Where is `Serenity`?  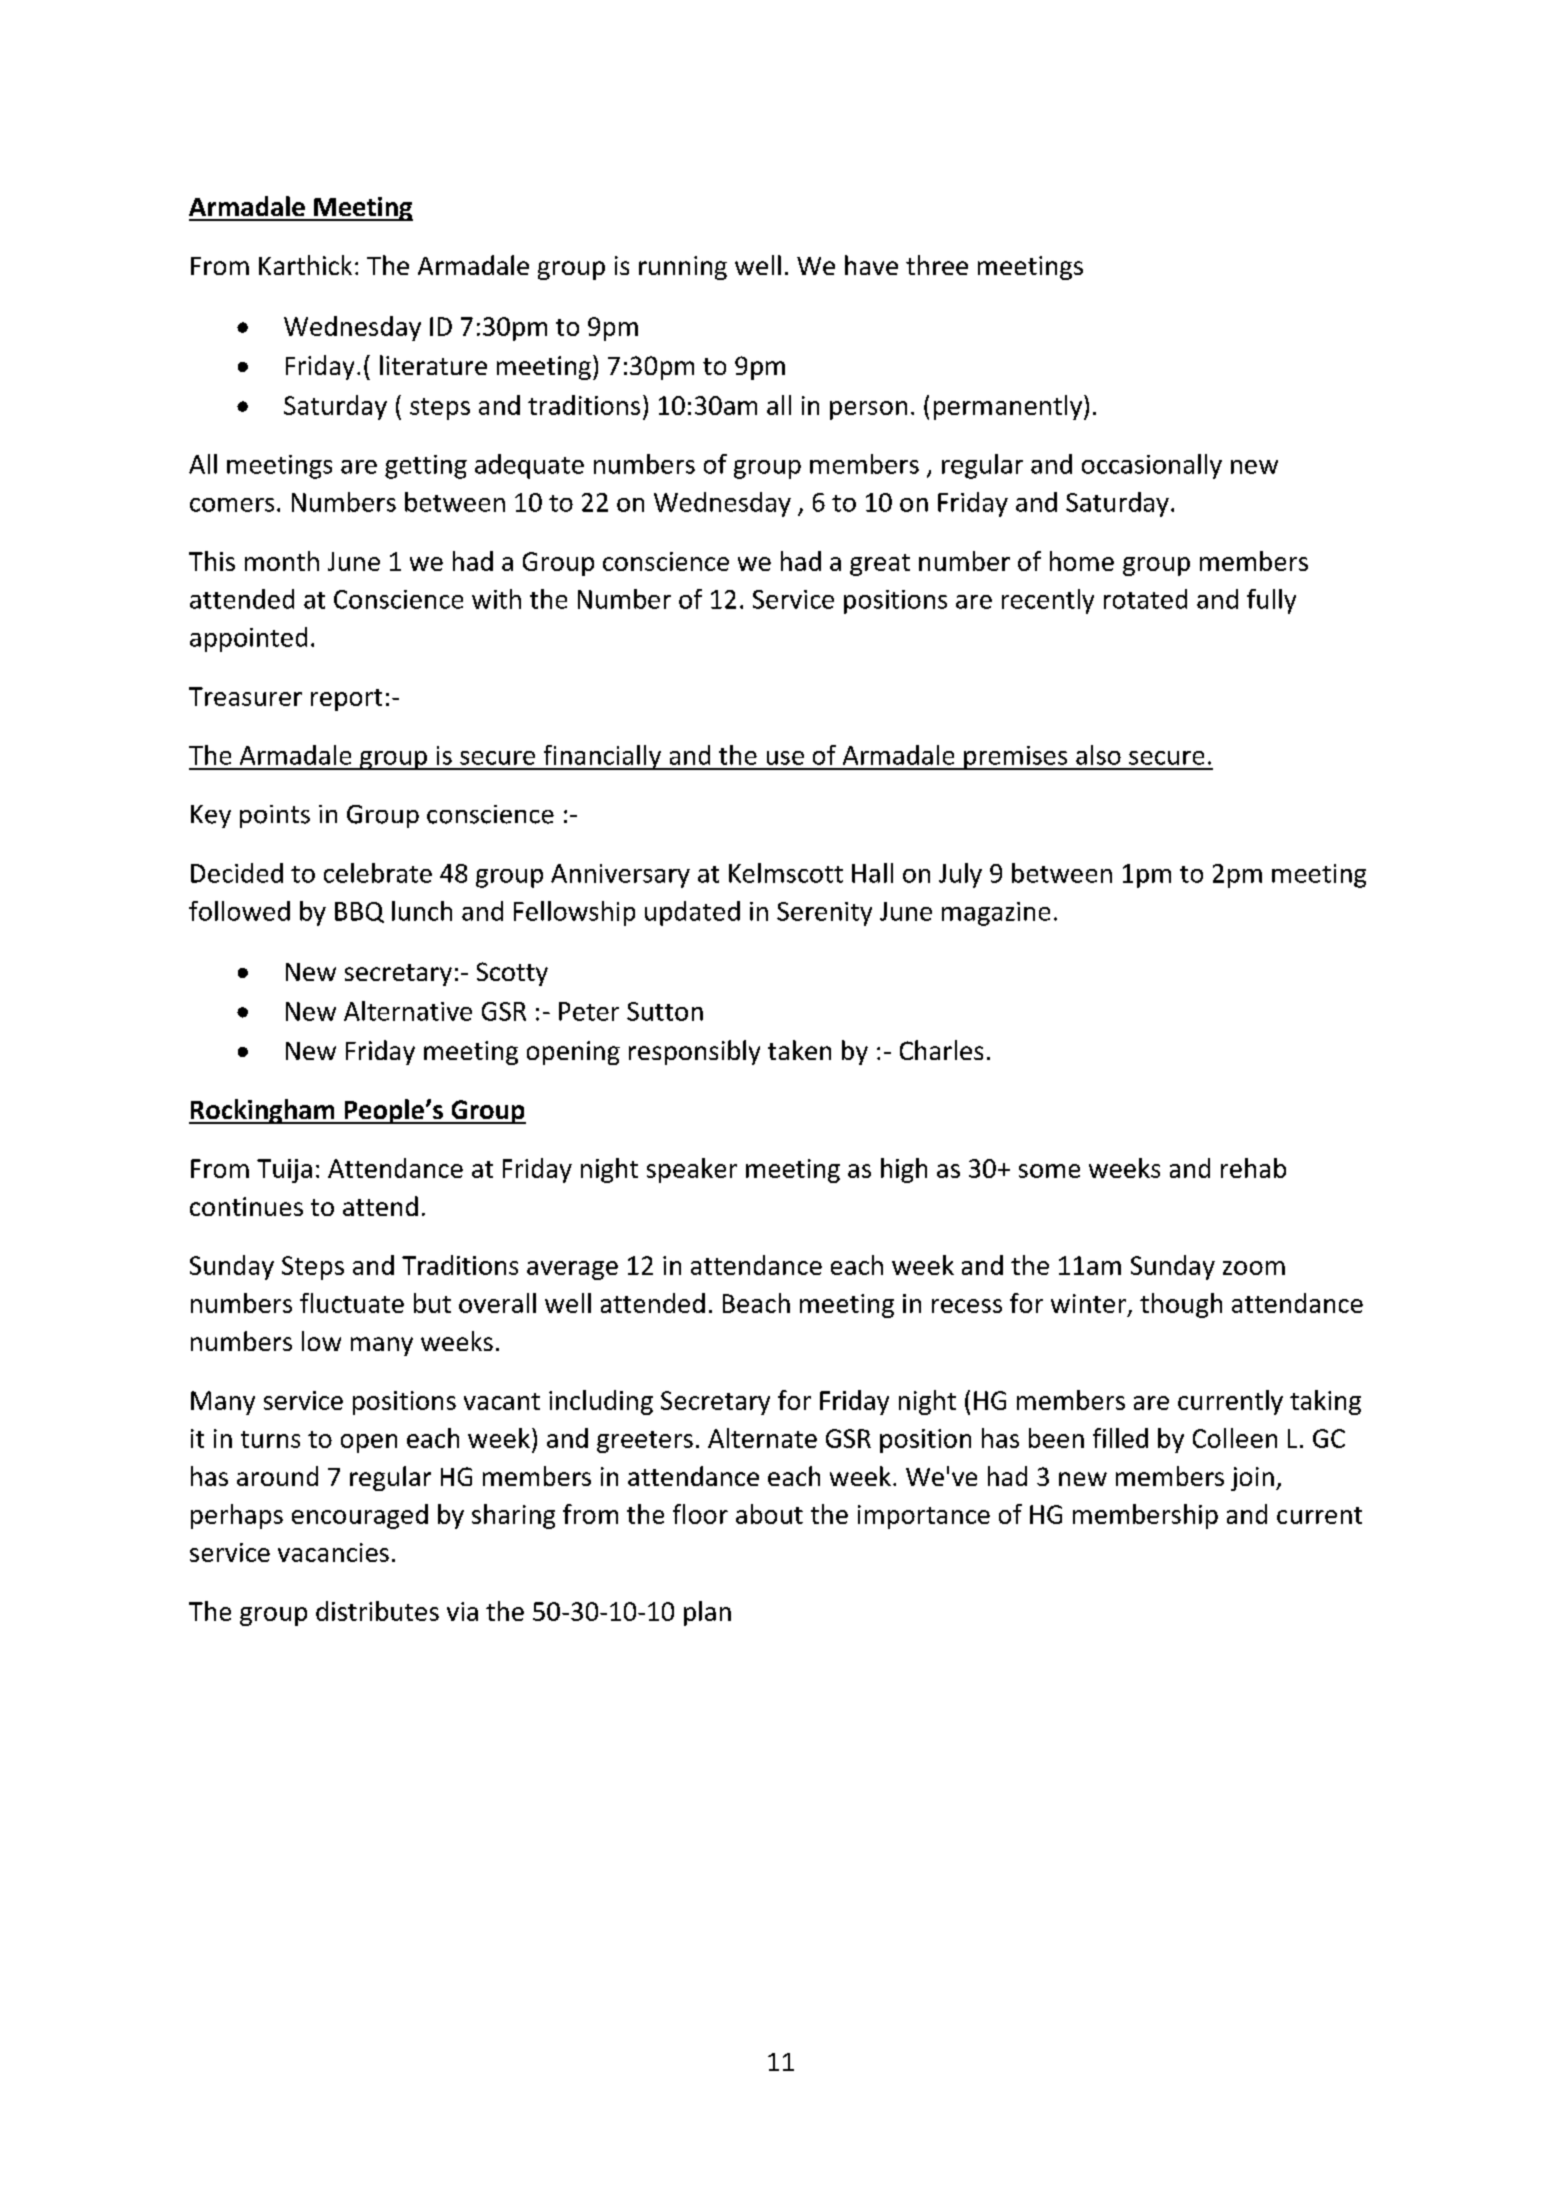 Serenity is located at coordinates (824, 914).
